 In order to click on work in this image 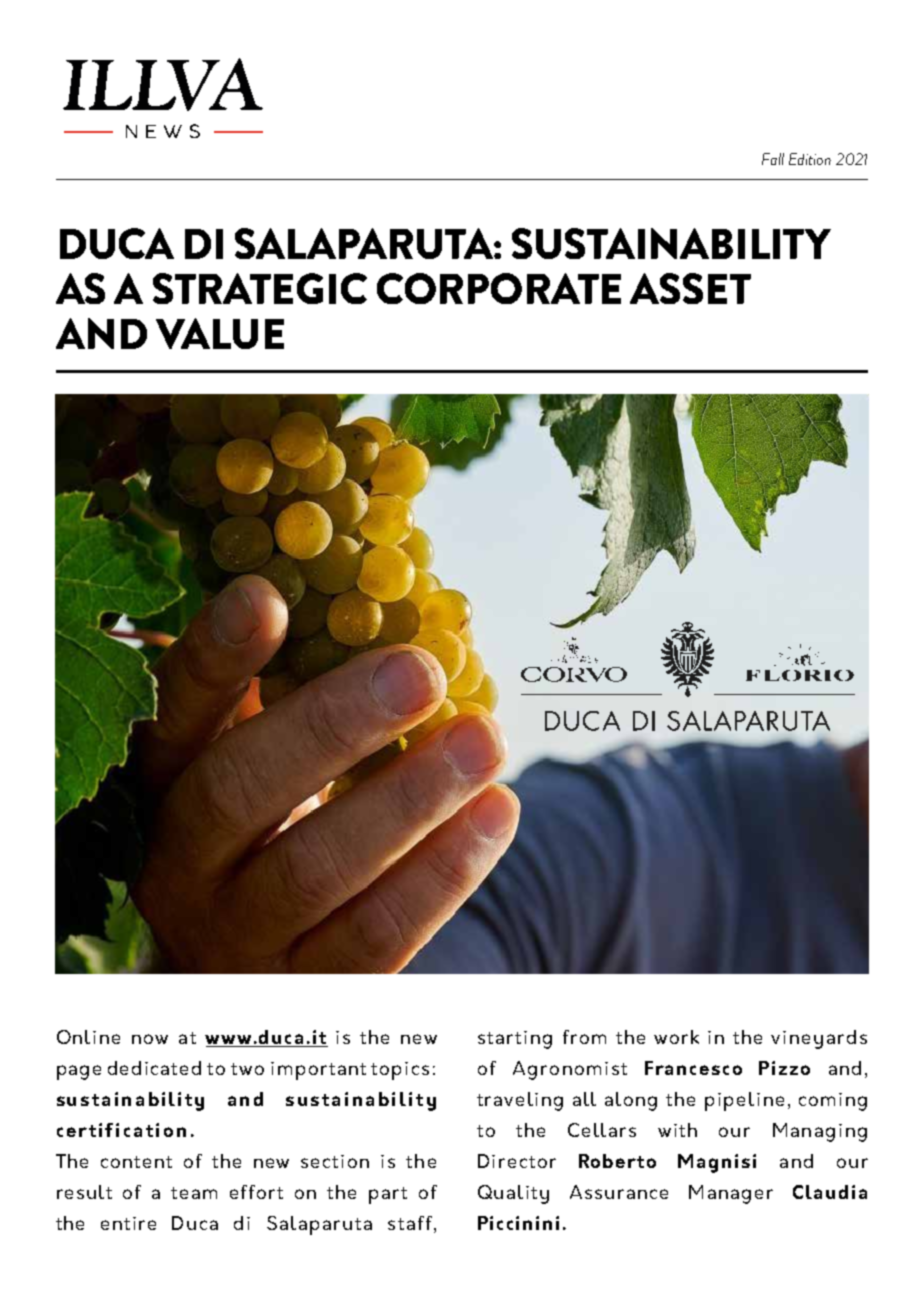, I will do `click(676, 1037)`.
